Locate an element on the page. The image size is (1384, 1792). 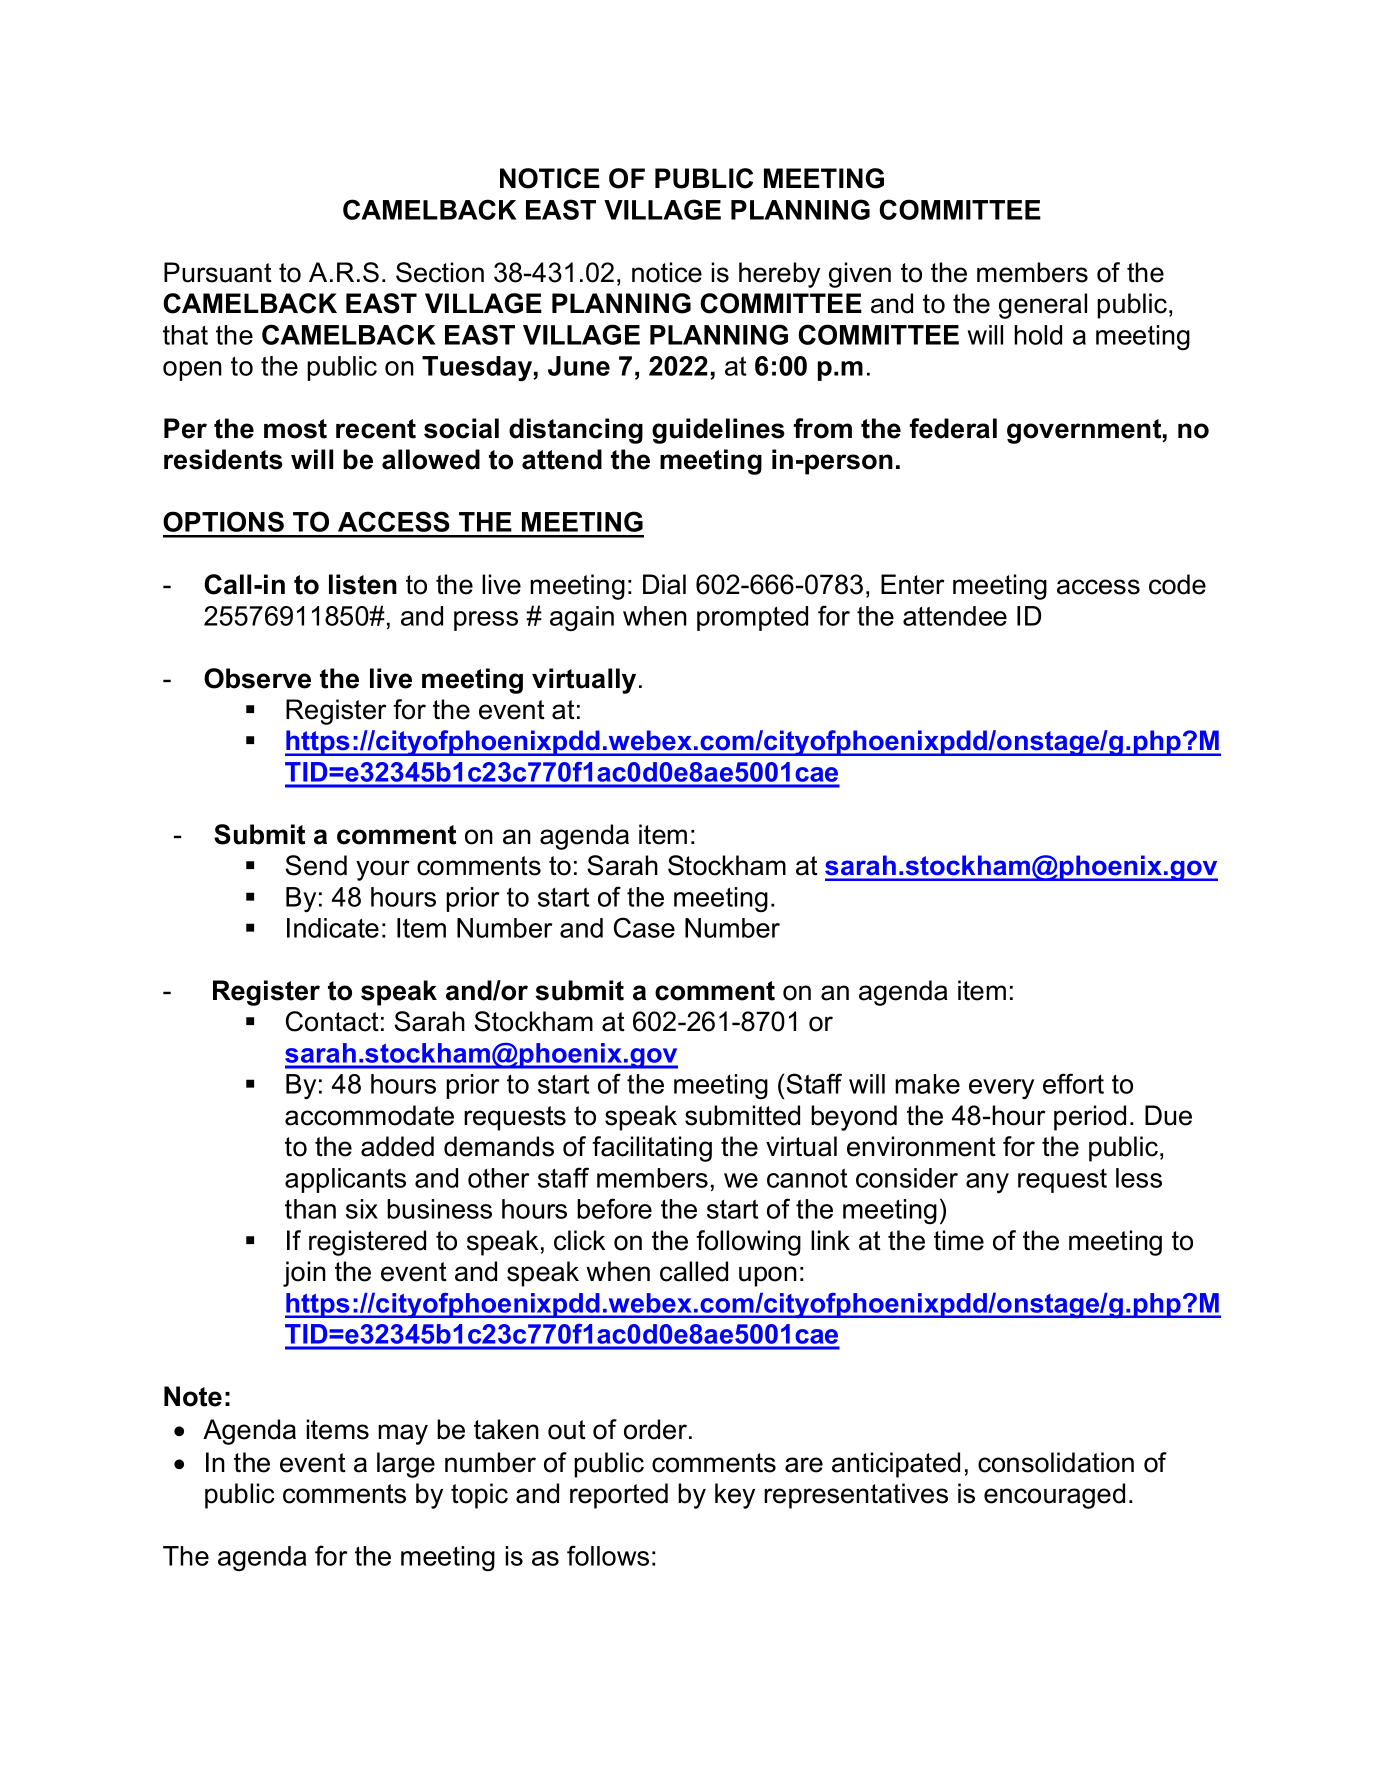
large is located at coordinates (406, 1465).
